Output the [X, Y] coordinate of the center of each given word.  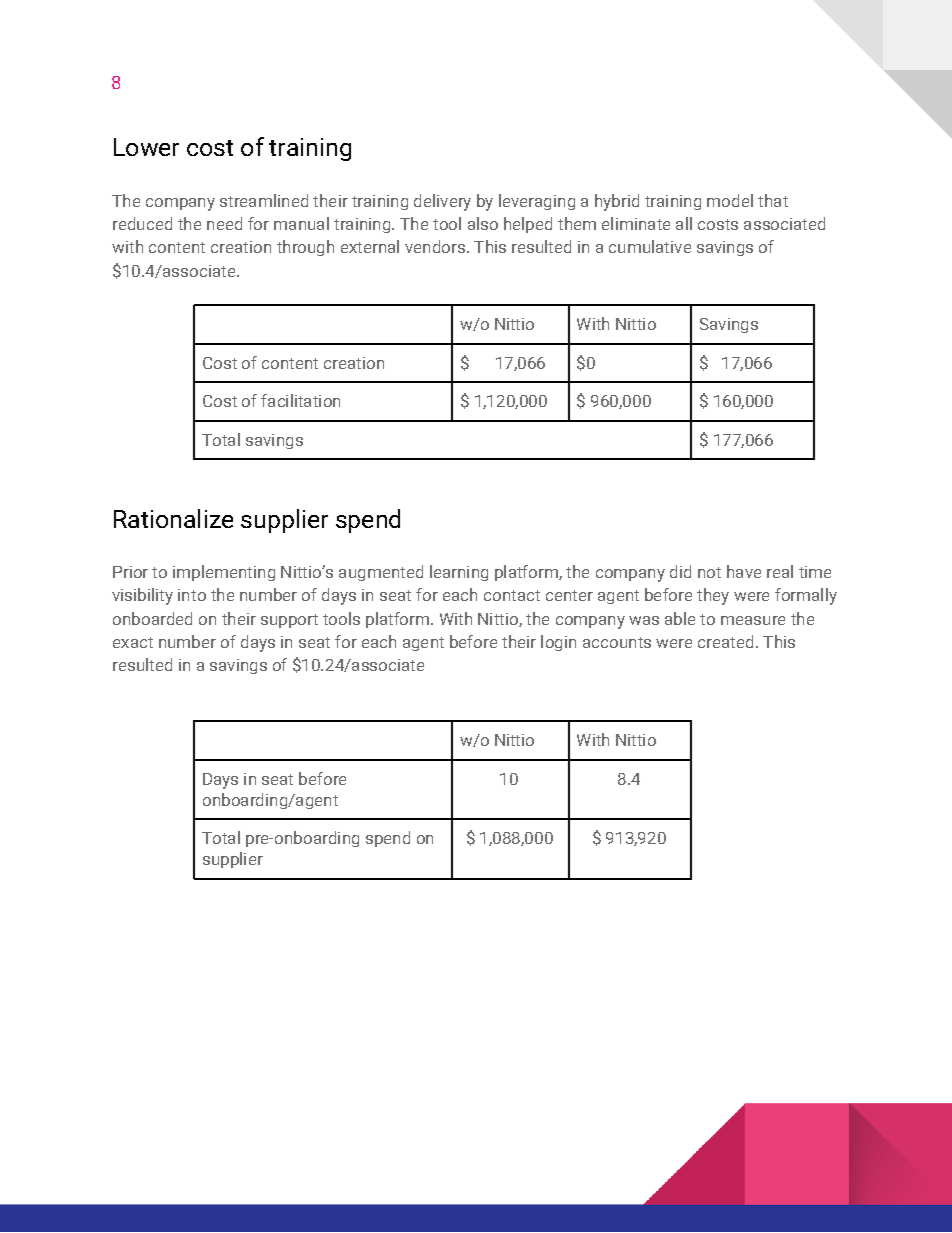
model [730, 200]
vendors [435, 246]
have [744, 571]
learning [459, 573]
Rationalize [173, 518]
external [370, 246]
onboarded [152, 618]
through [305, 248]
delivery [442, 202]
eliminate [636, 223]
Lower [146, 147]
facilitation [300, 400]
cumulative [650, 246]
